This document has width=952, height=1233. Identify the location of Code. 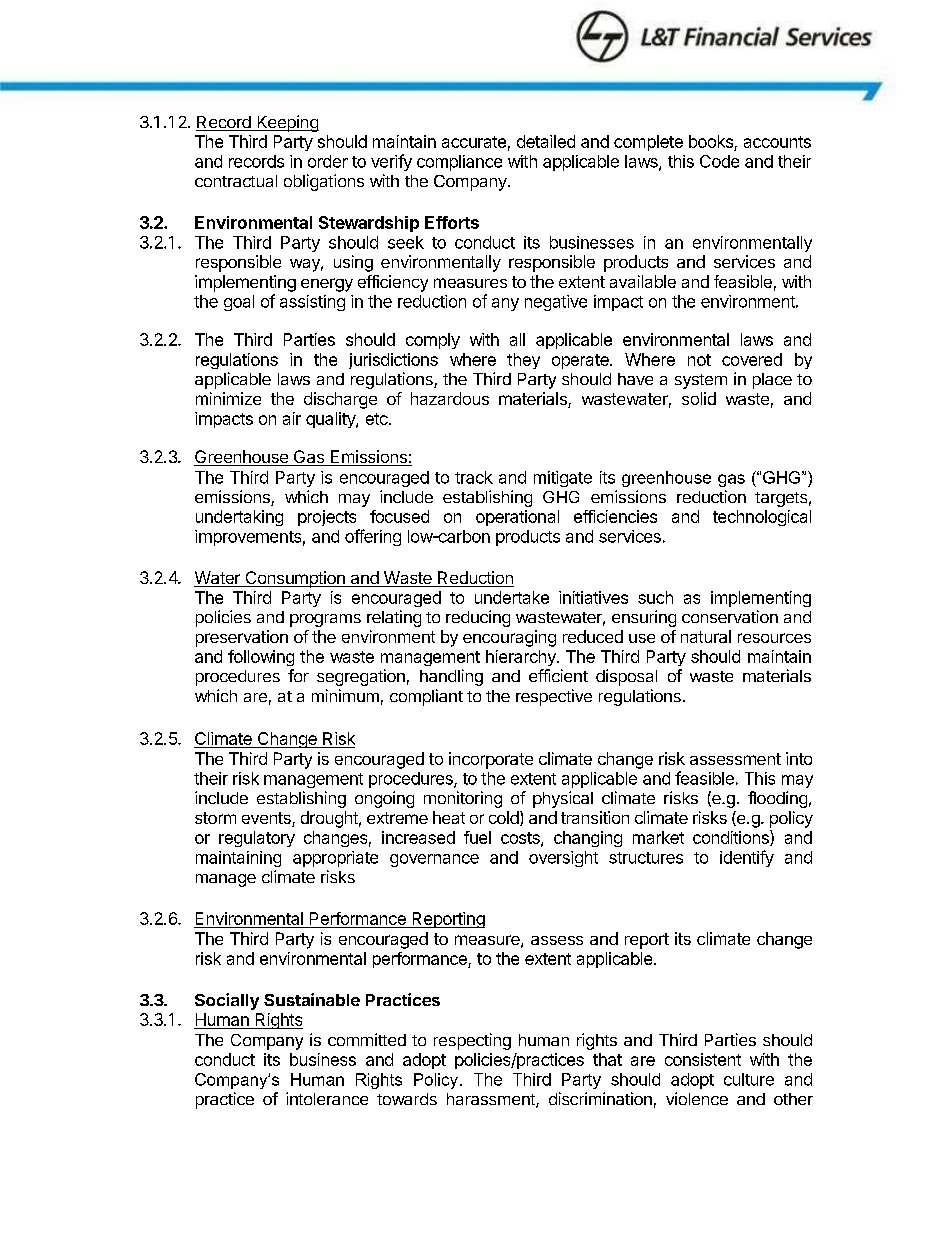
(719, 161).
